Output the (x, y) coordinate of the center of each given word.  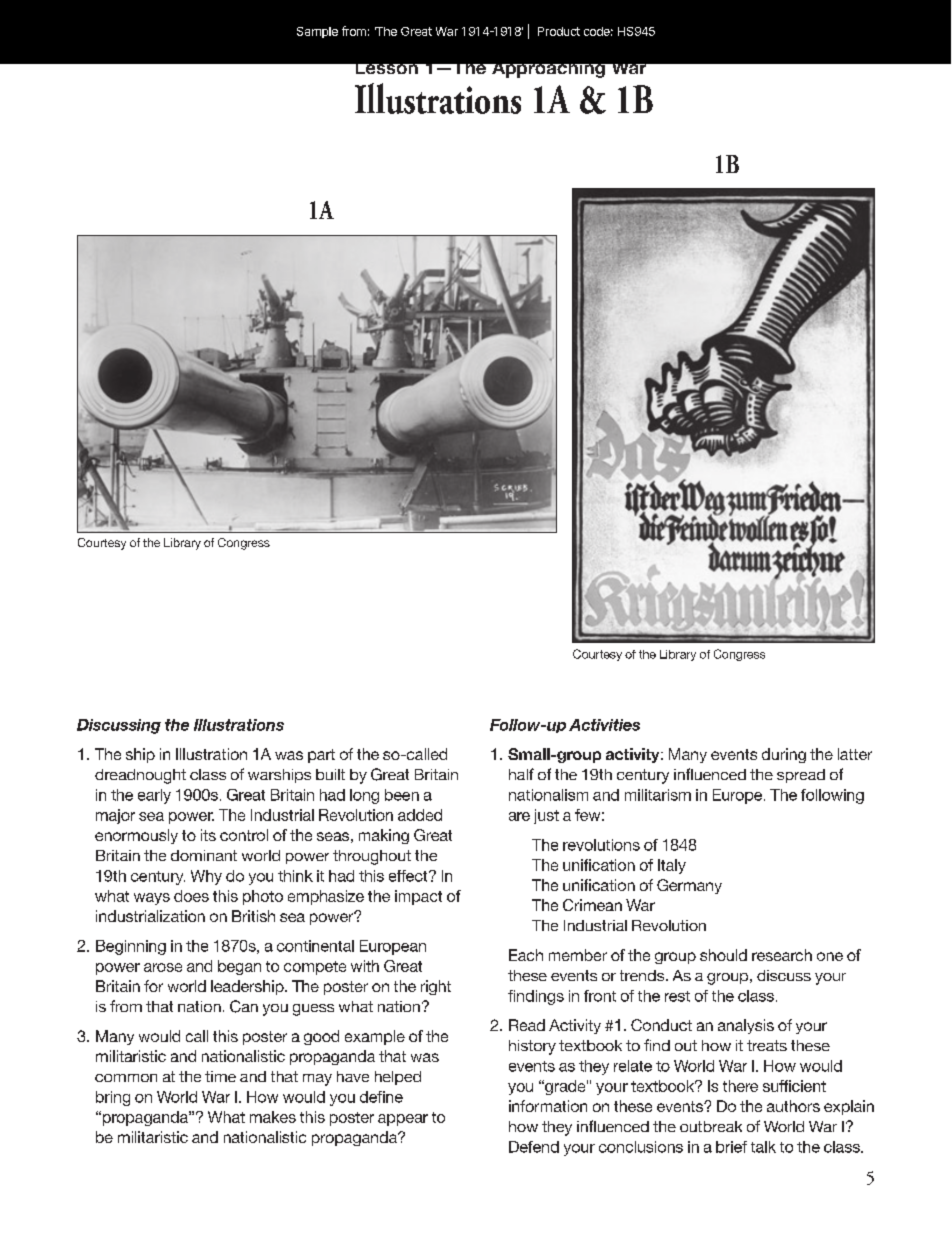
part (321, 756)
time (220, 1076)
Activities (604, 725)
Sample (317, 32)
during (784, 755)
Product (559, 31)
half (521, 774)
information (548, 1106)
